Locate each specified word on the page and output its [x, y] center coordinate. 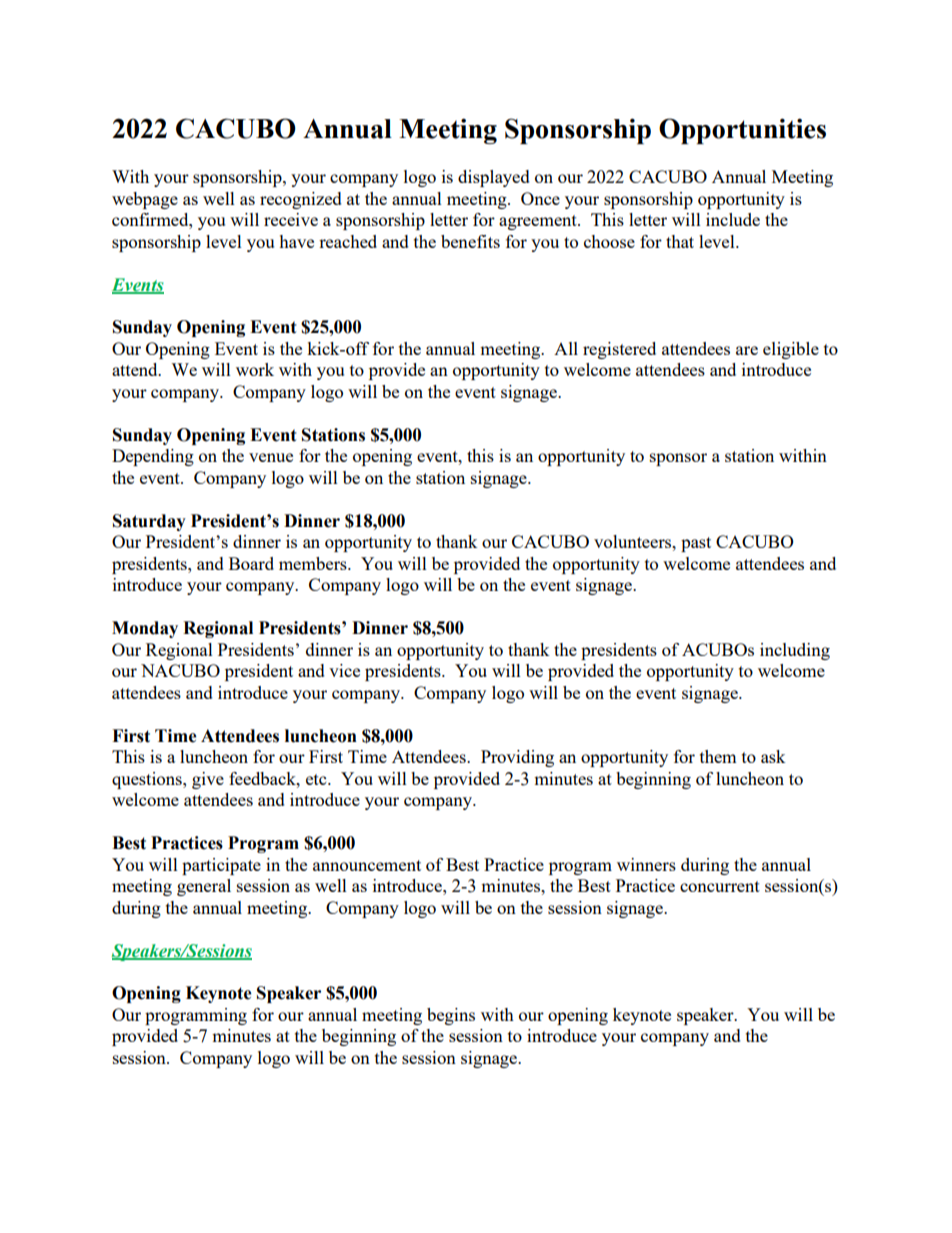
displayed [494, 178]
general [204, 887]
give [208, 780]
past [696, 544]
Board [251, 563]
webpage [145, 200]
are [747, 350]
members [314, 563]
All [566, 348]
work [255, 369]
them [718, 756]
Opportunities [742, 131]
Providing [517, 758]
